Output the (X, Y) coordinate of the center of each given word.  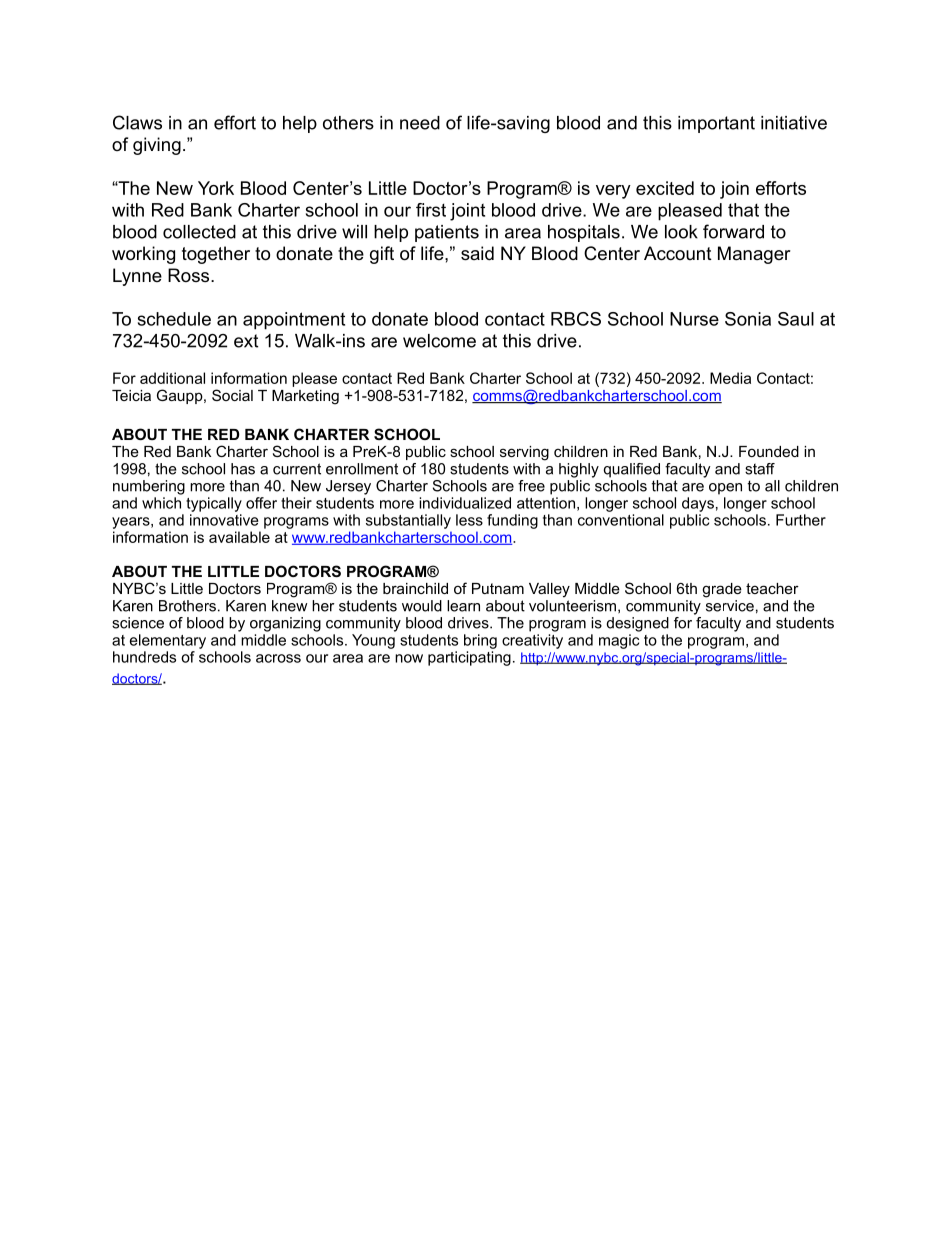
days (698, 504)
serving (524, 453)
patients (447, 233)
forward (733, 231)
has (243, 469)
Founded (769, 451)
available (239, 537)
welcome (439, 341)
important (716, 124)
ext (246, 341)
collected (199, 232)
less (469, 520)
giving (157, 146)
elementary (168, 641)
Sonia (748, 319)
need (420, 123)
